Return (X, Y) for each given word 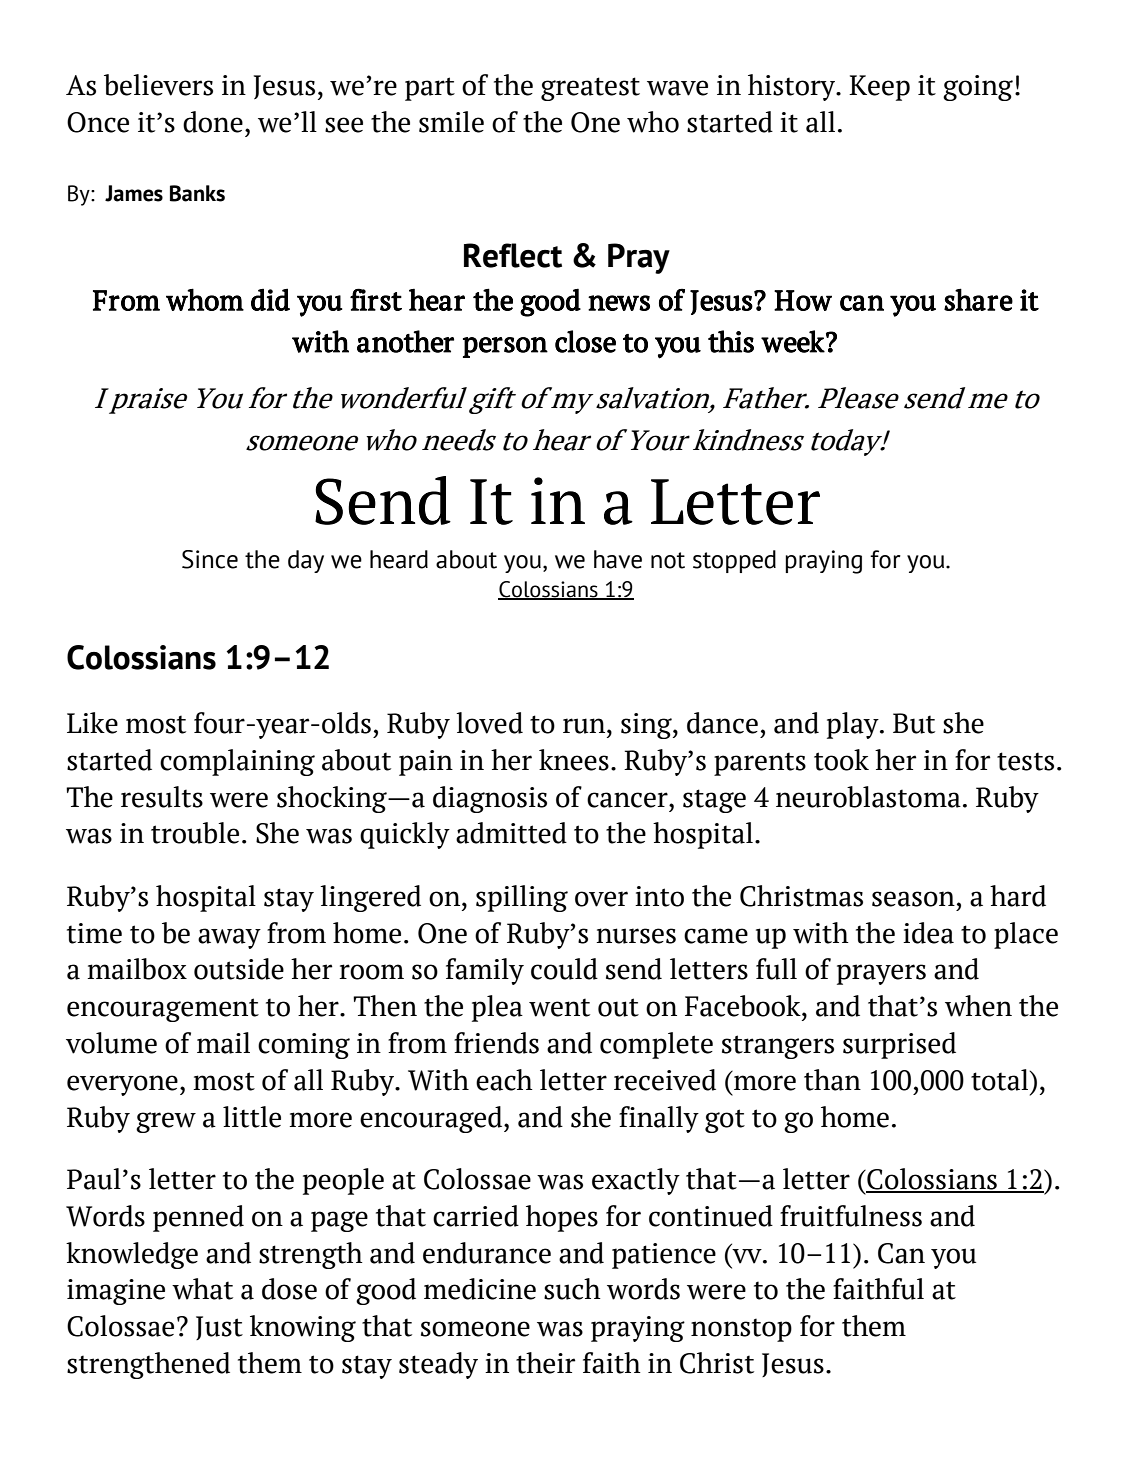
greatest (590, 89)
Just (219, 1328)
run (584, 726)
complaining (237, 762)
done (213, 122)
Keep (879, 88)
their (546, 1363)
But (914, 723)
